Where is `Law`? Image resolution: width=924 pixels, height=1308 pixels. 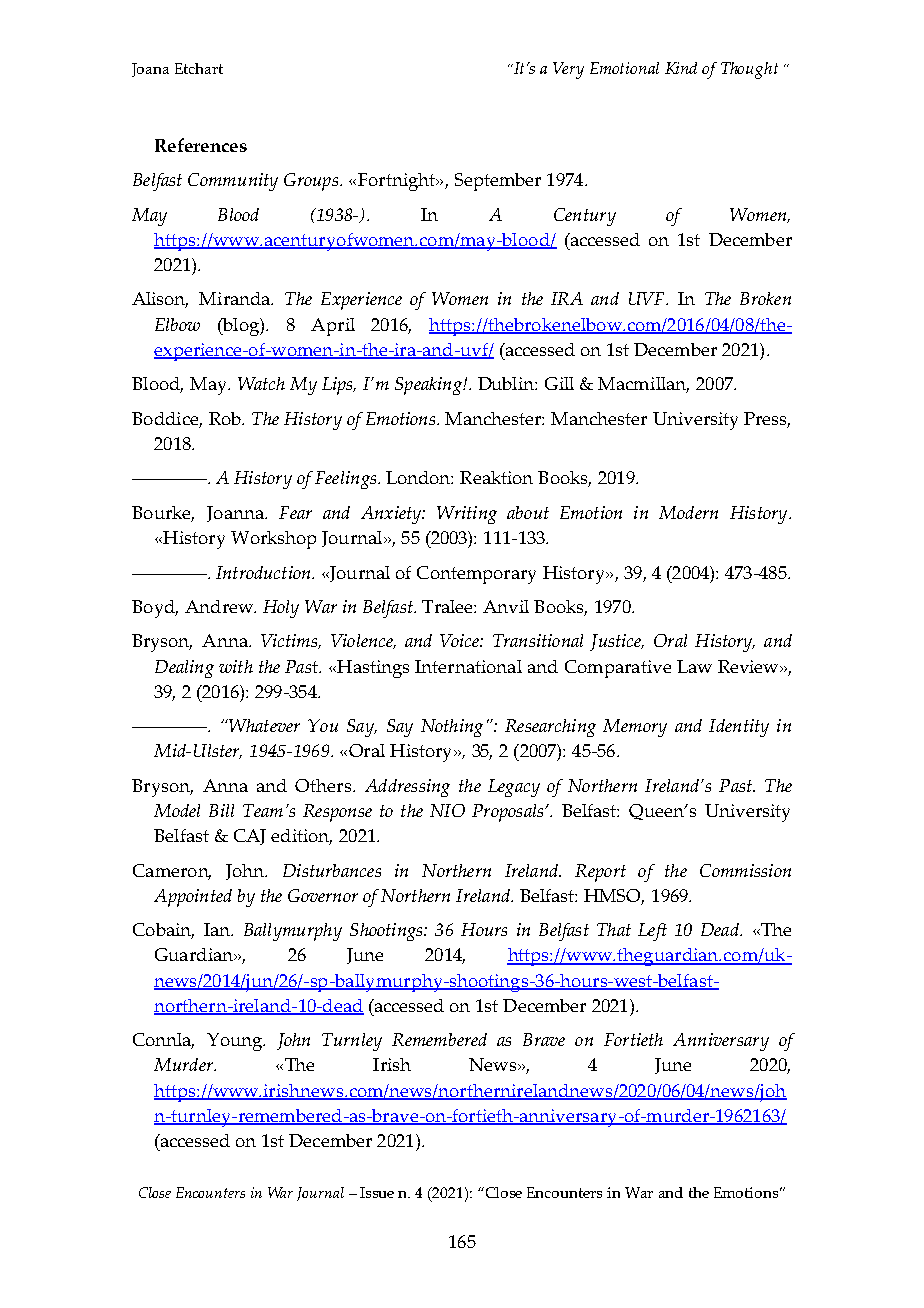
Law is located at coordinates (694, 666).
